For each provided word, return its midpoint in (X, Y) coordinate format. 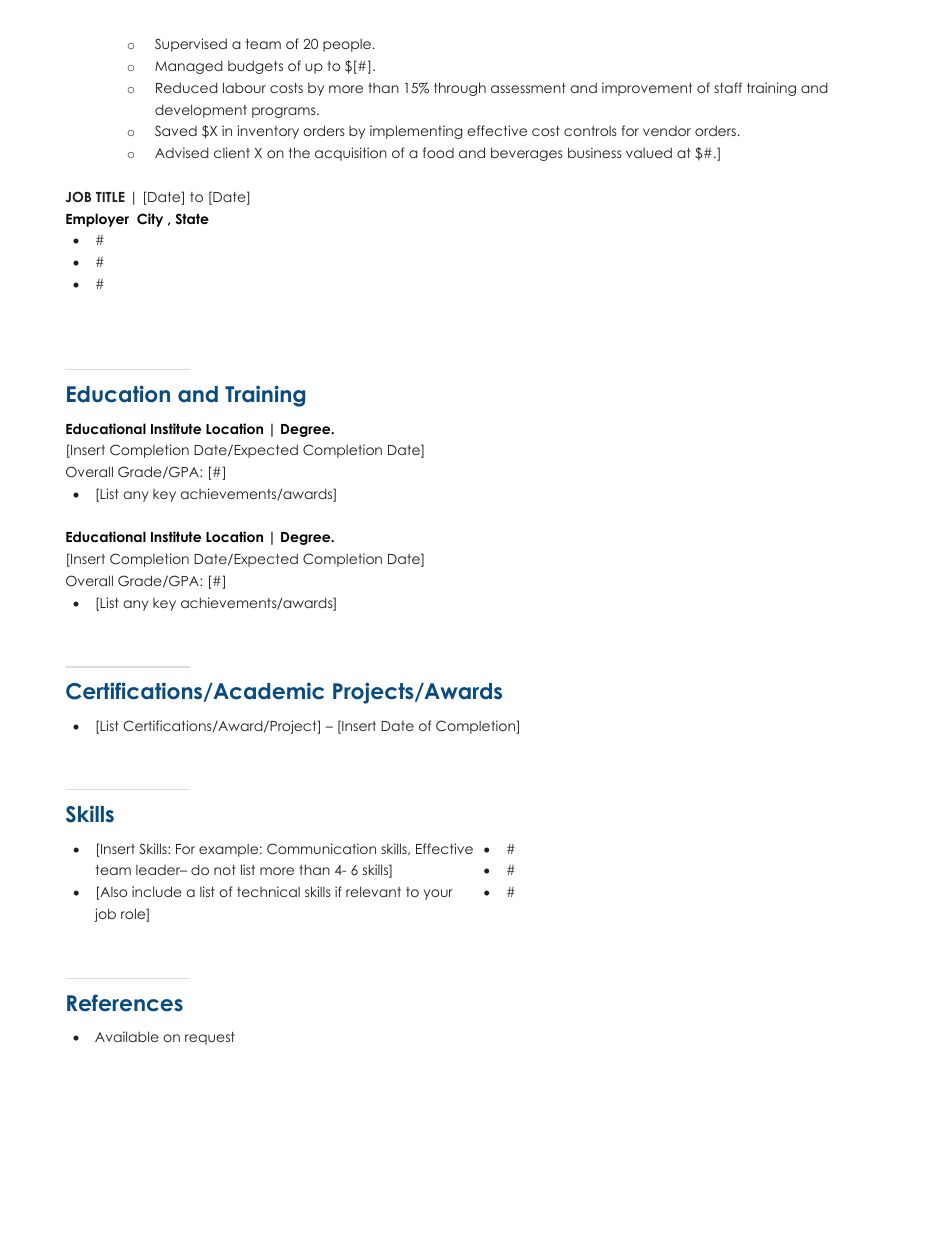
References (125, 1003)
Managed (189, 67)
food (438, 152)
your (438, 894)
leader (159, 870)
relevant (373, 891)
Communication (321, 849)
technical (268, 891)
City (150, 220)
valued (649, 152)
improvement (647, 89)
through (460, 89)
